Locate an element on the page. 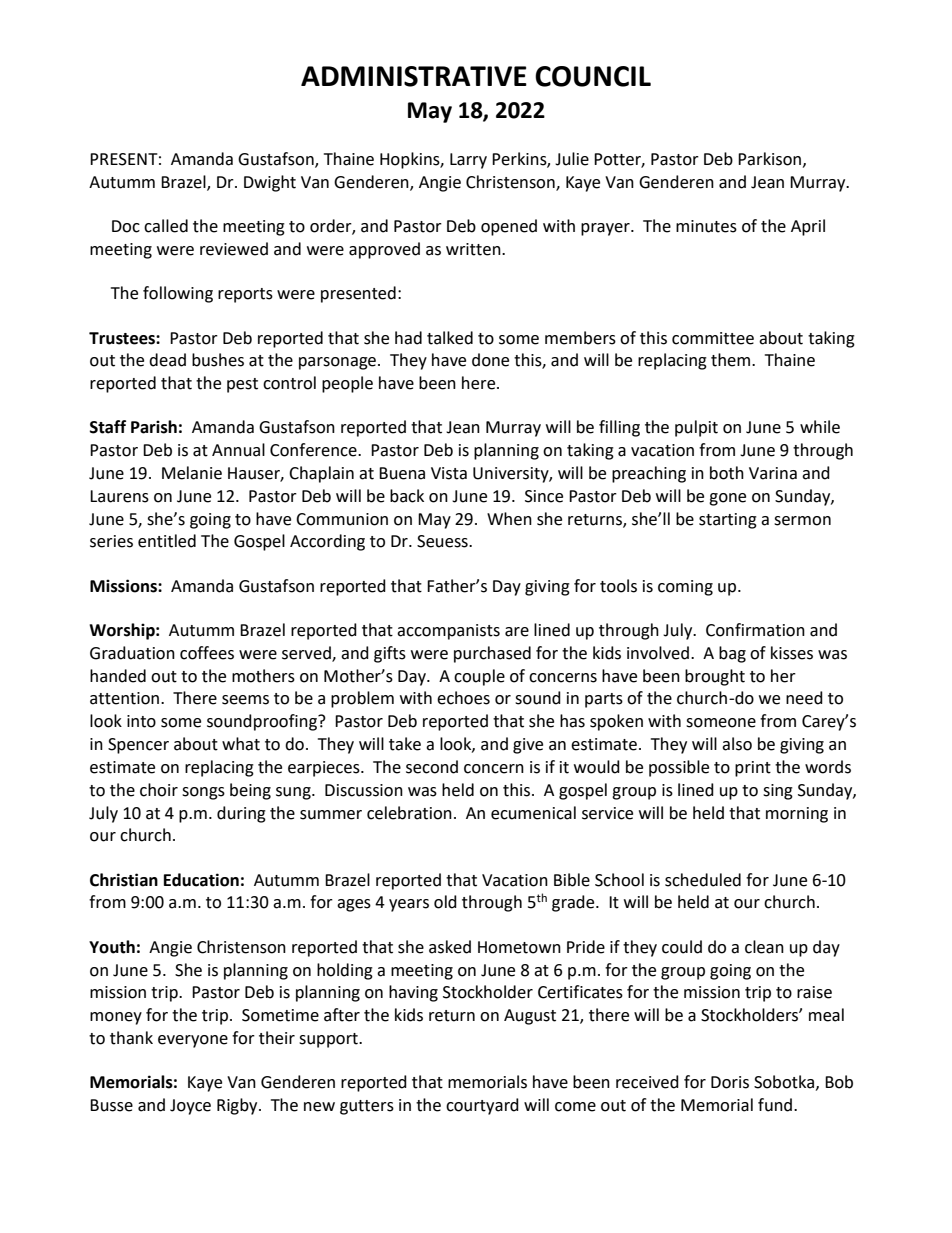 This image has width=952, height=1233. Joyce is located at coordinates (190, 1107).
